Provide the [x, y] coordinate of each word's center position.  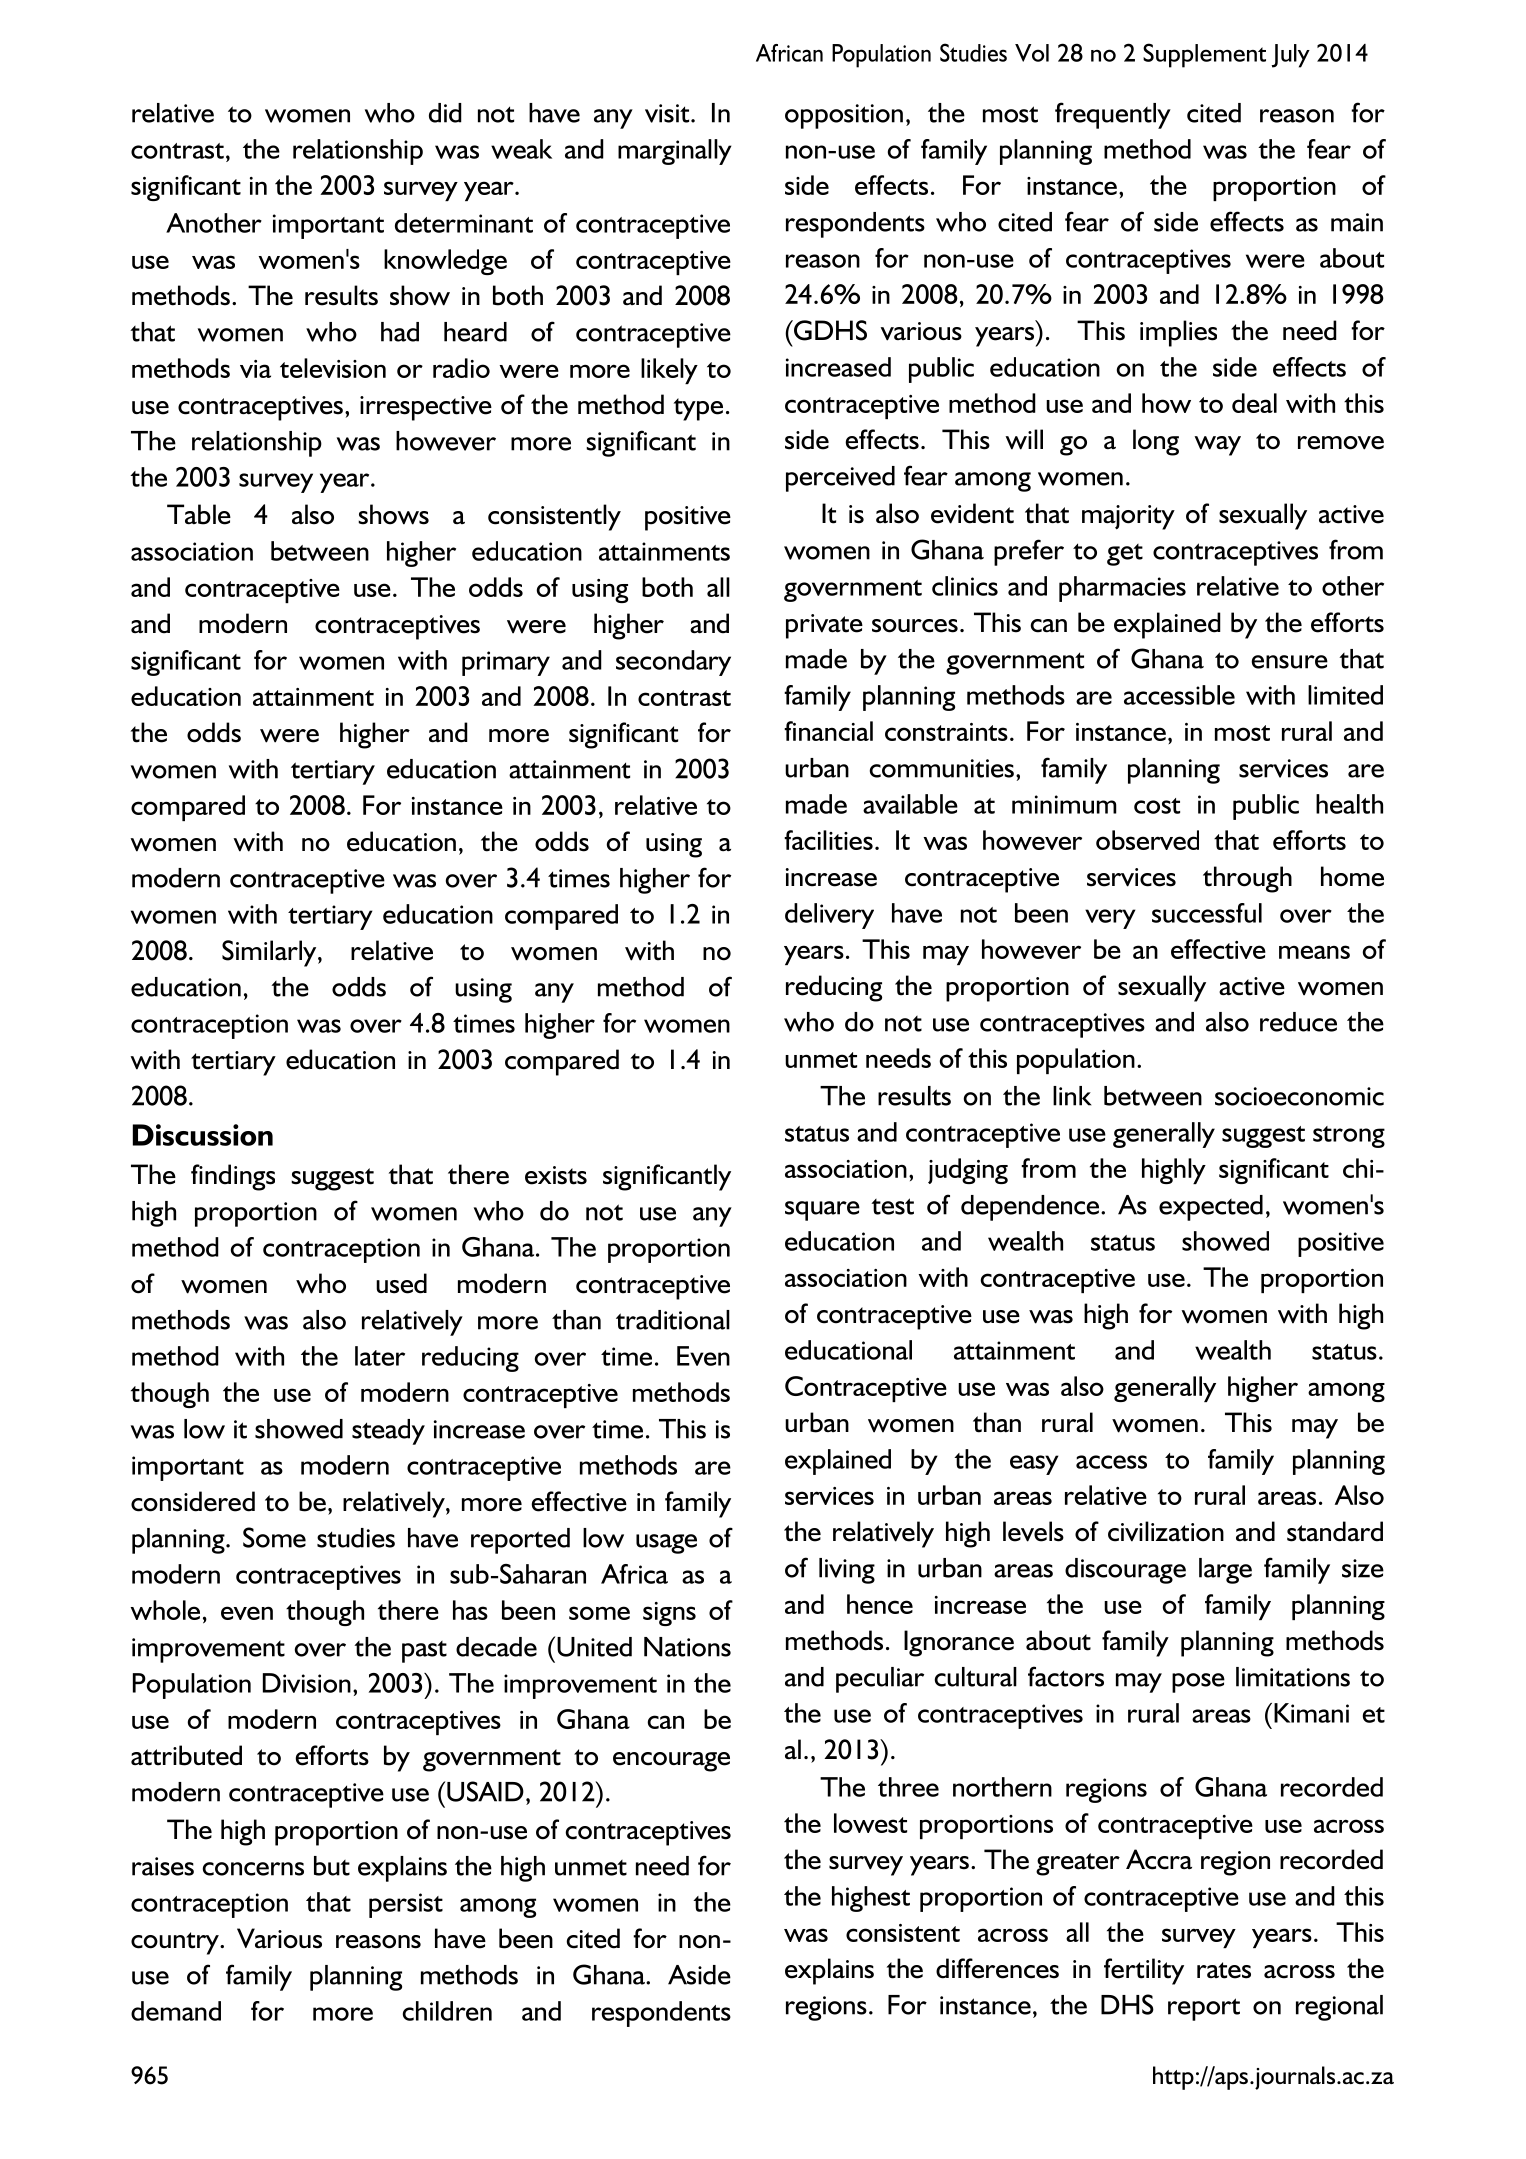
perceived [840, 479]
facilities [828, 840]
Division [307, 1683]
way [1217, 446]
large [1225, 1571]
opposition [844, 116]
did [445, 113]
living [847, 1571]
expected [1211, 1208]
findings [233, 1177]
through [1247, 879]
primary [506, 663]
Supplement [1204, 55]
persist [406, 1905]
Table [199, 514]
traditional [673, 1320]
